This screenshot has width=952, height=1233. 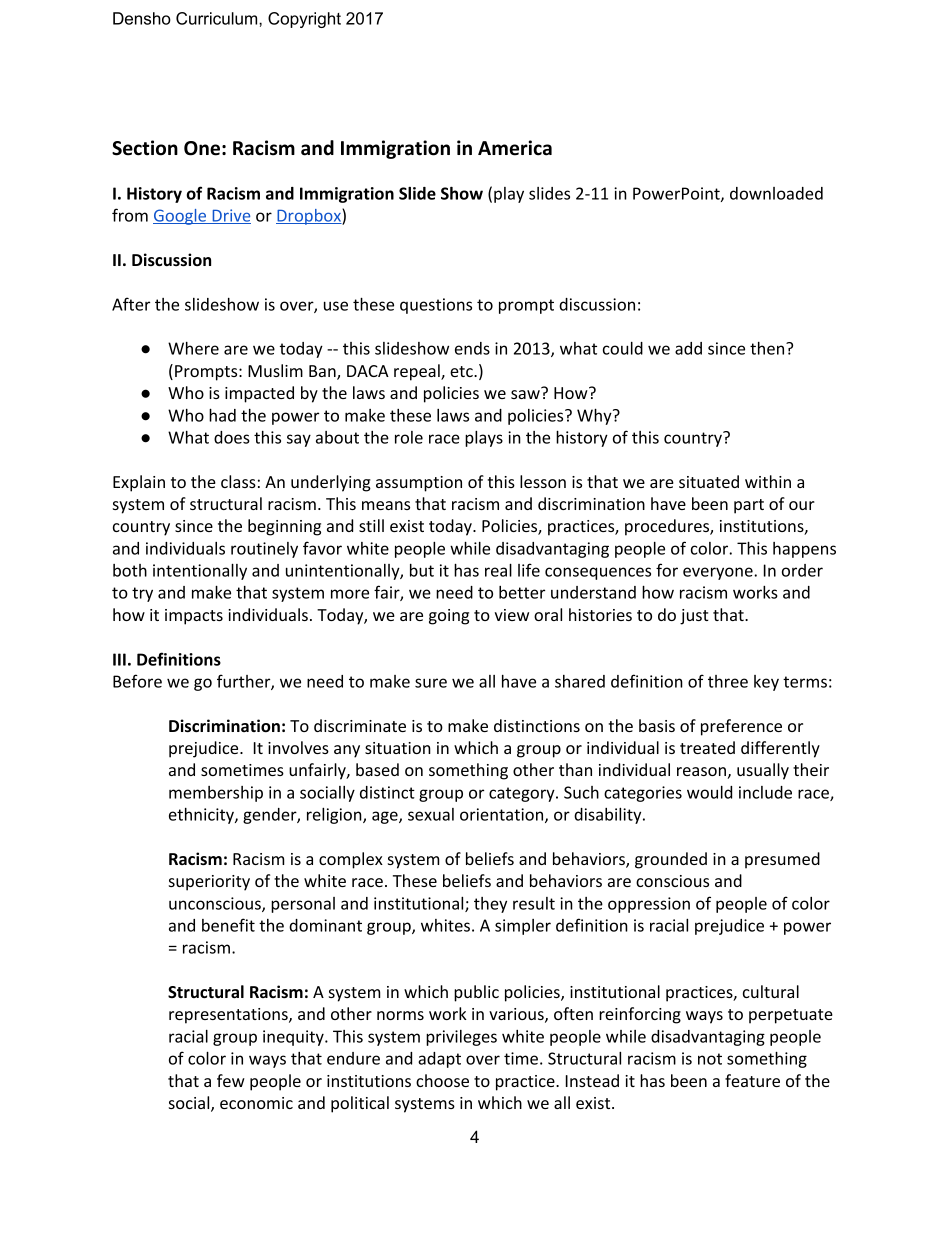 What do you see at coordinates (398, 748) in the screenshot?
I see `situation` at bounding box center [398, 748].
